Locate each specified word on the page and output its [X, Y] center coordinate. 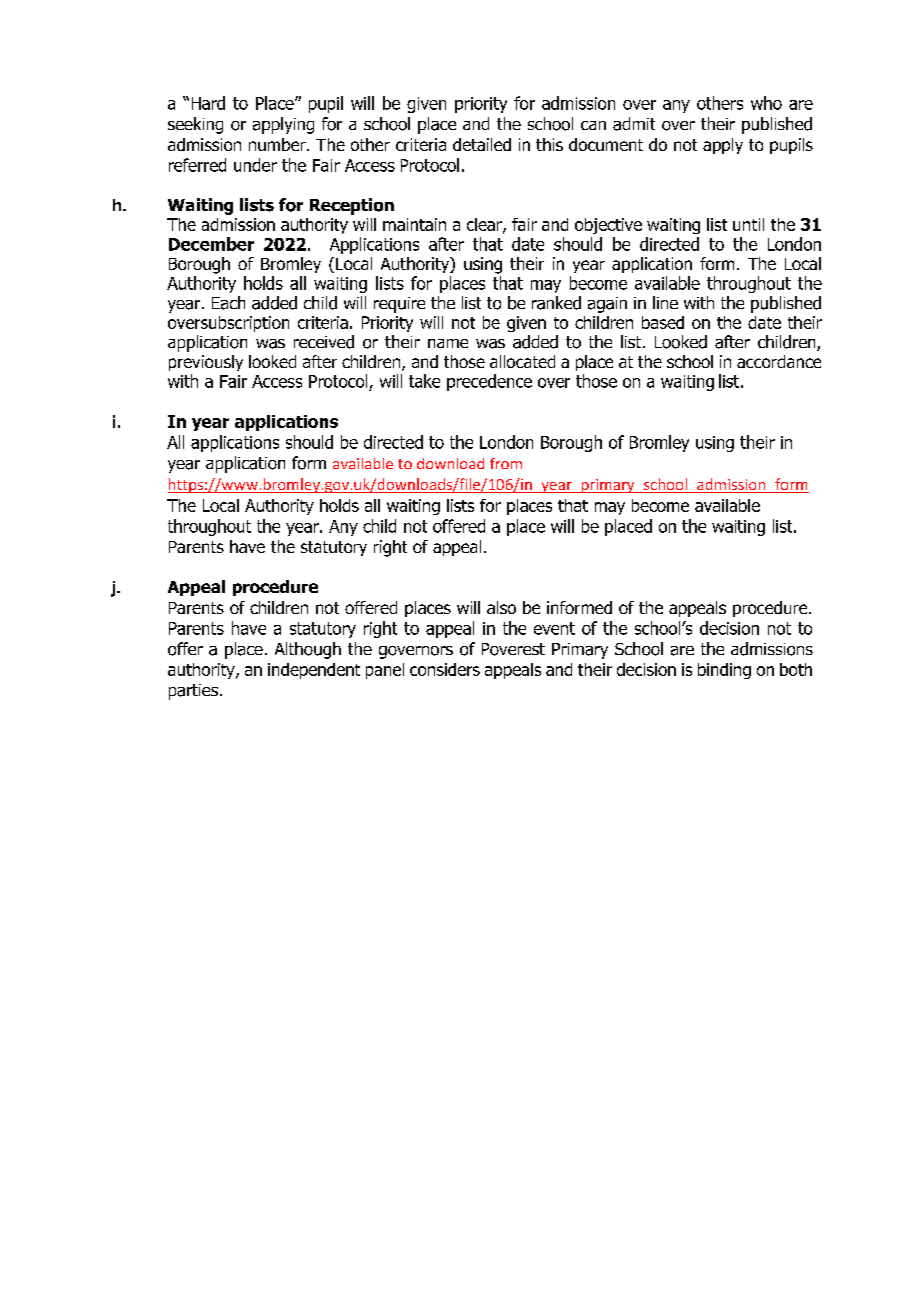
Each [228, 303]
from [506, 463]
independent [314, 671]
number [278, 144]
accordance [779, 361]
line [665, 302]
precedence [489, 382]
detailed [482, 144]
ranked [556, 303]
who [766, 103]
